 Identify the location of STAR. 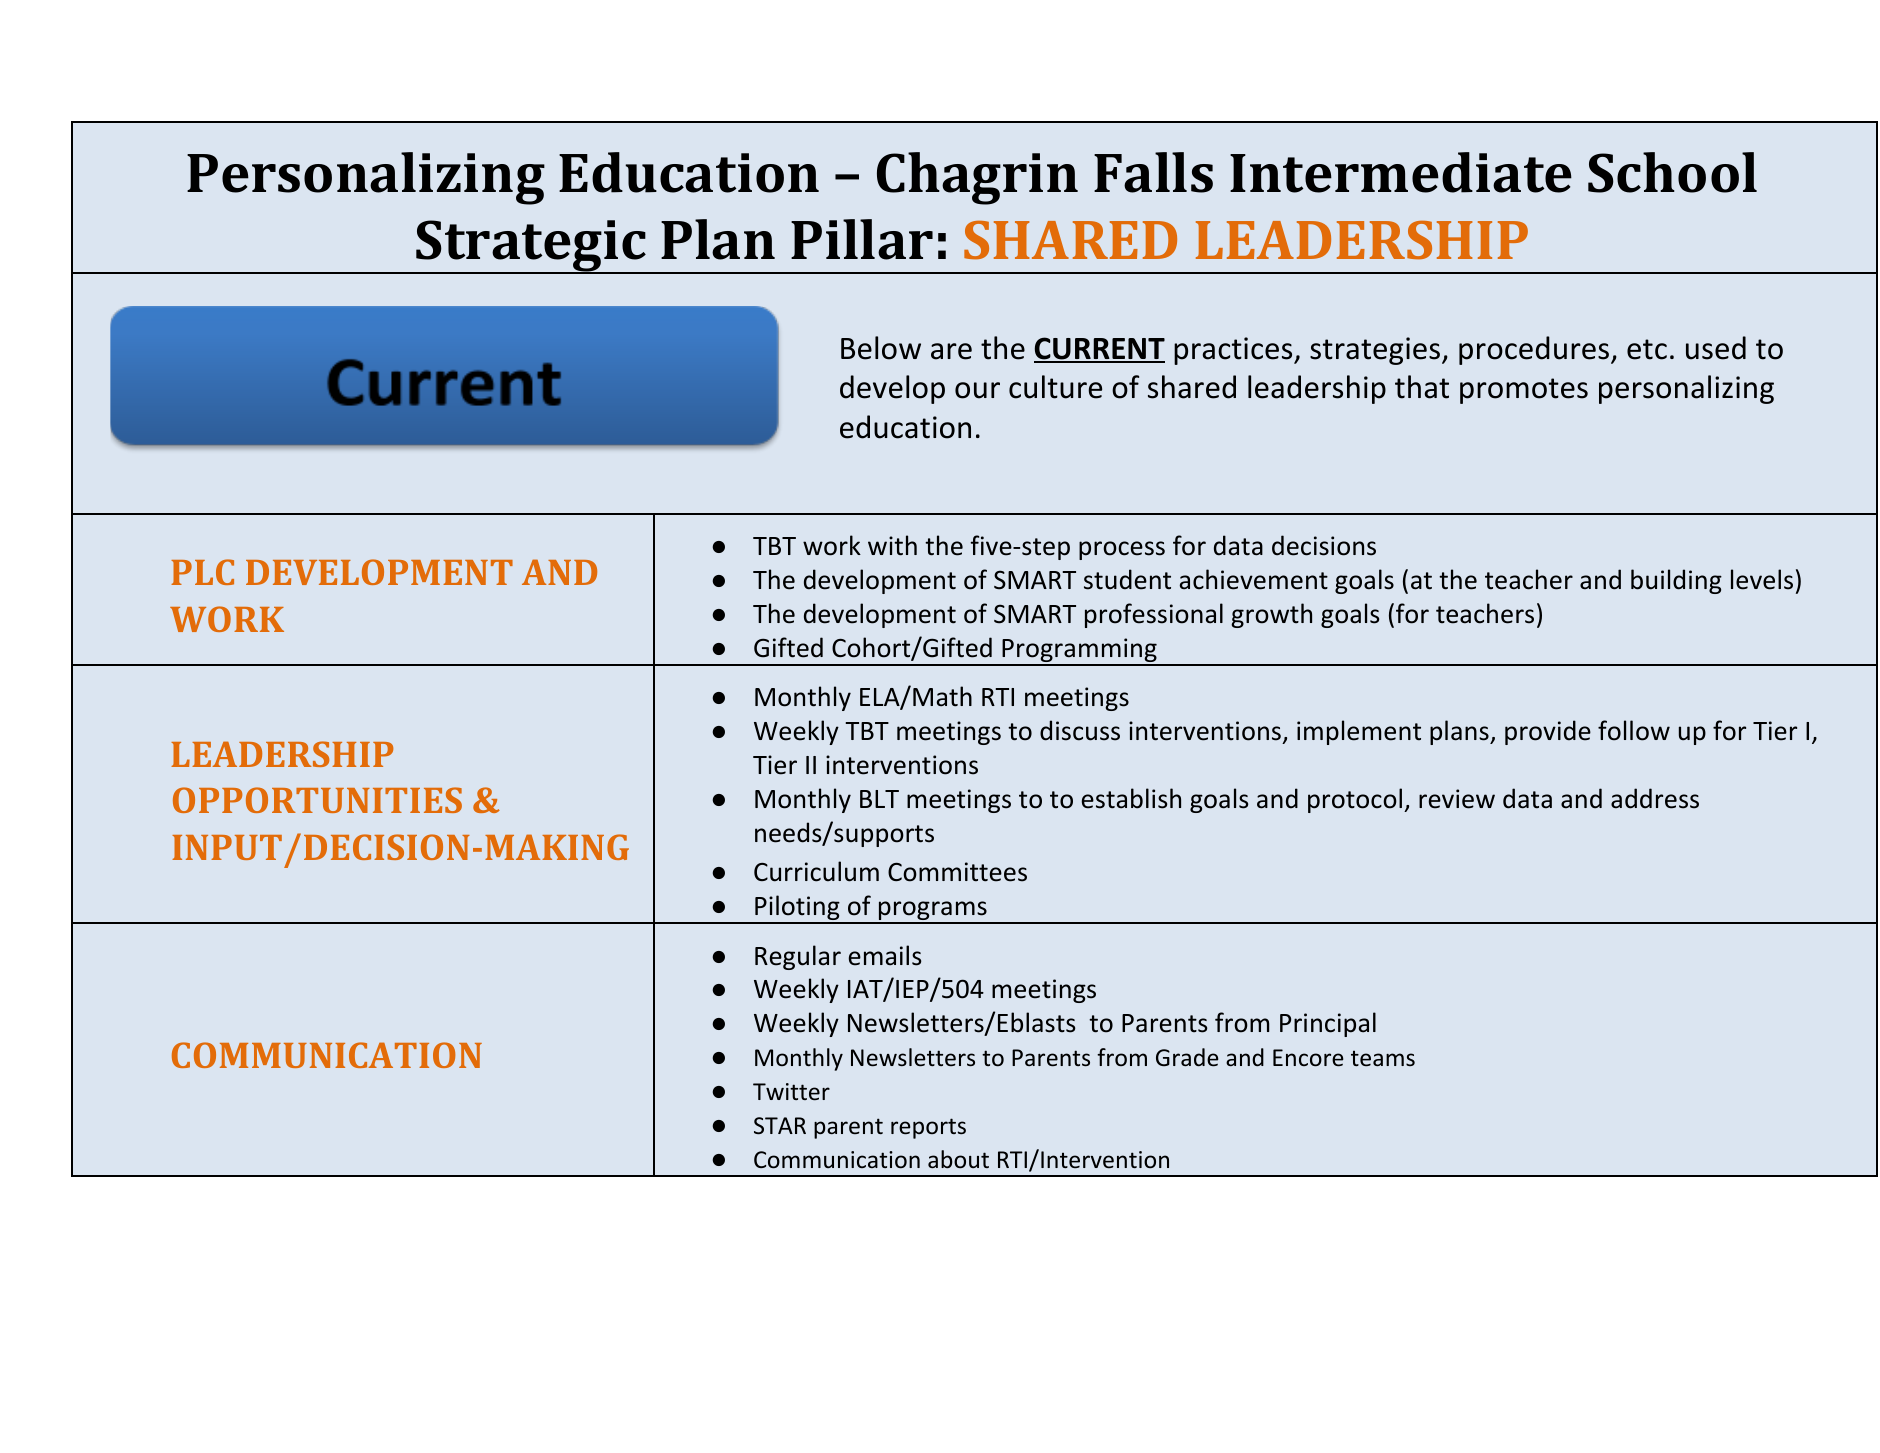
(780, 1126).
